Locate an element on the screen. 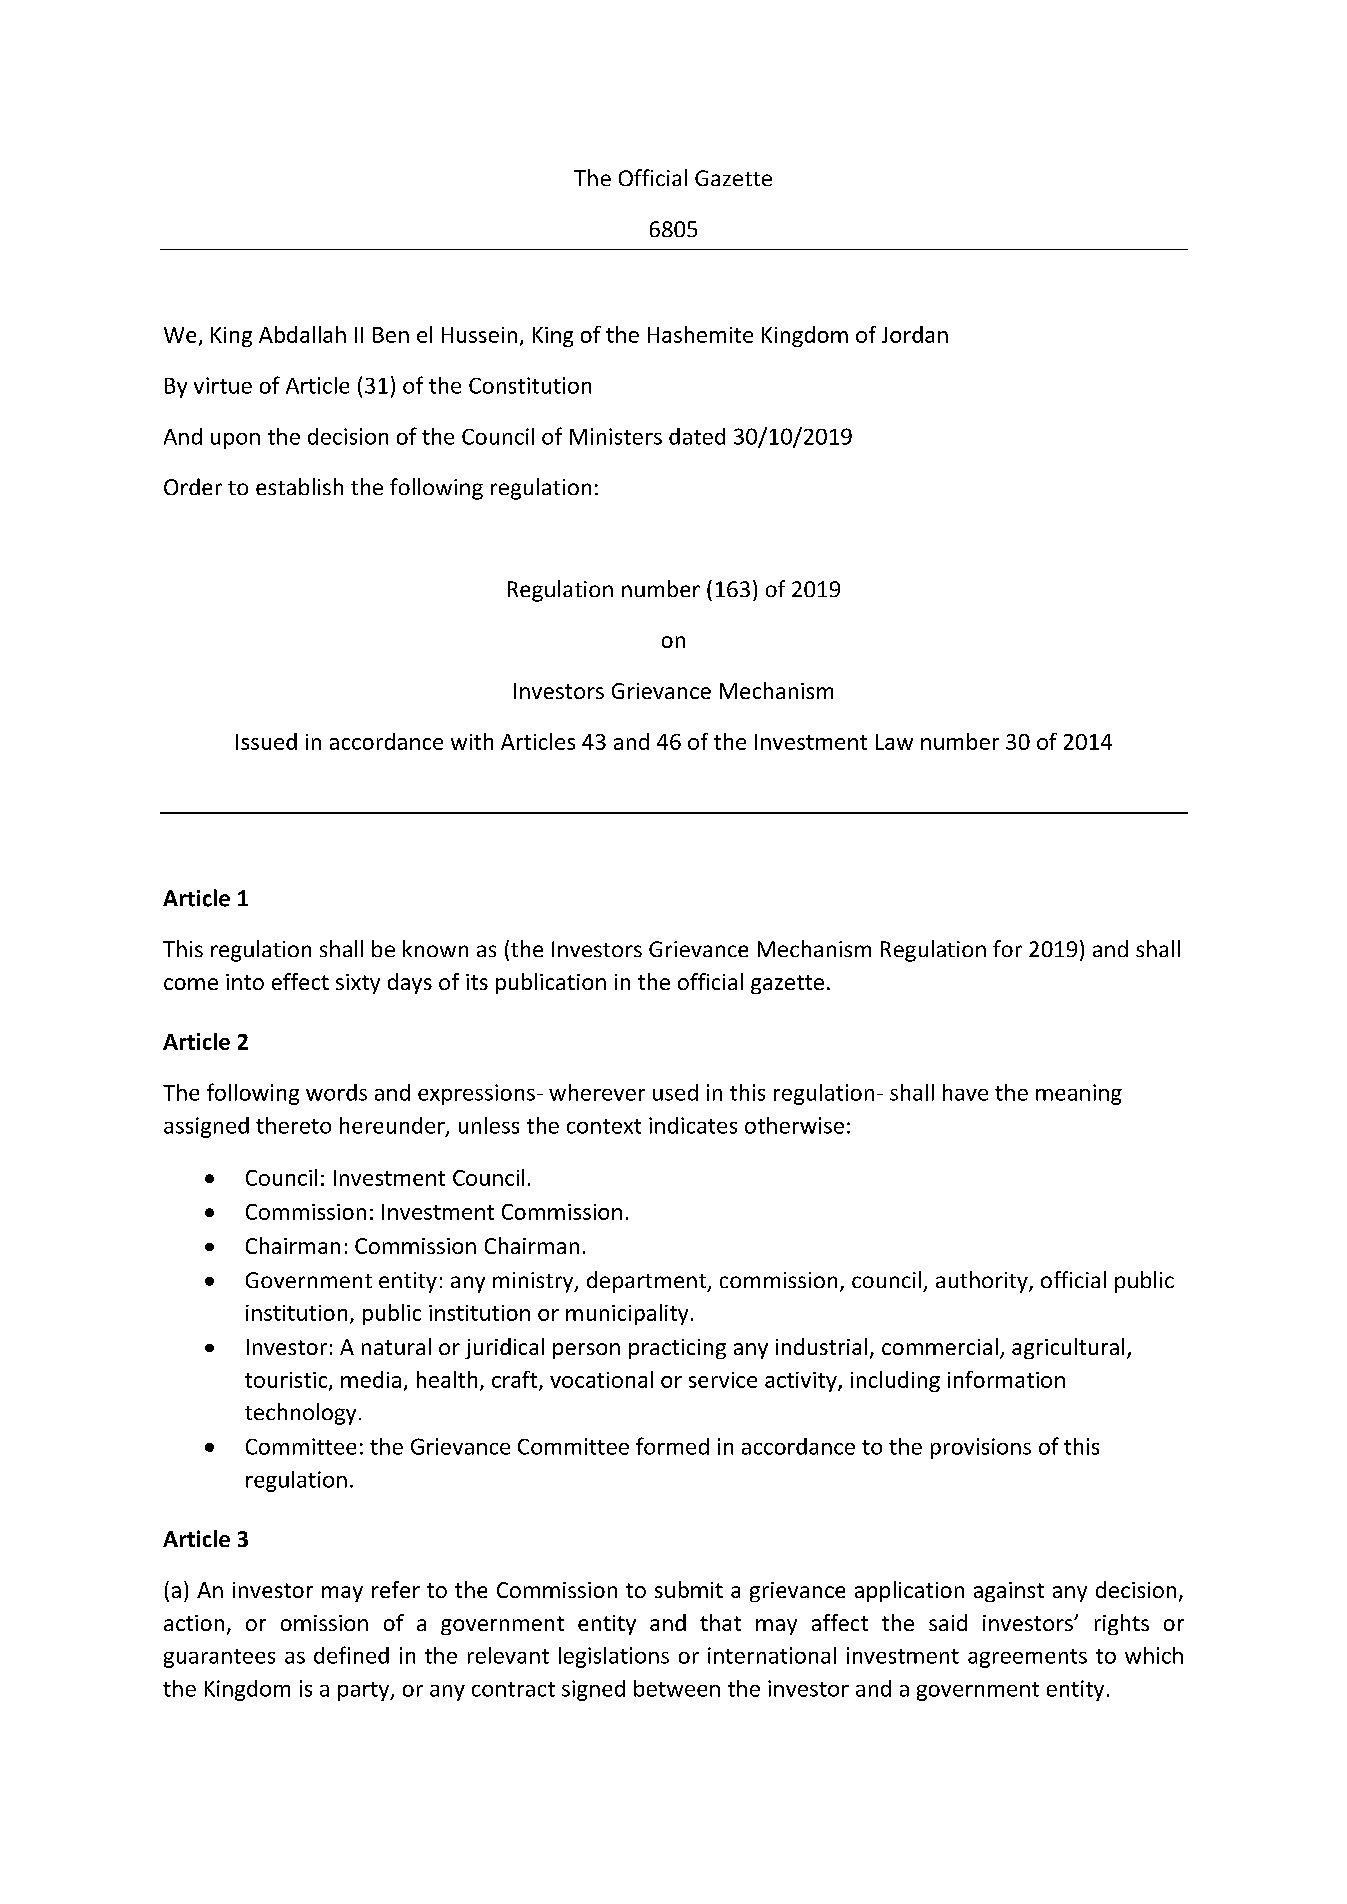  omission is located at coordinates (324, 1623).
